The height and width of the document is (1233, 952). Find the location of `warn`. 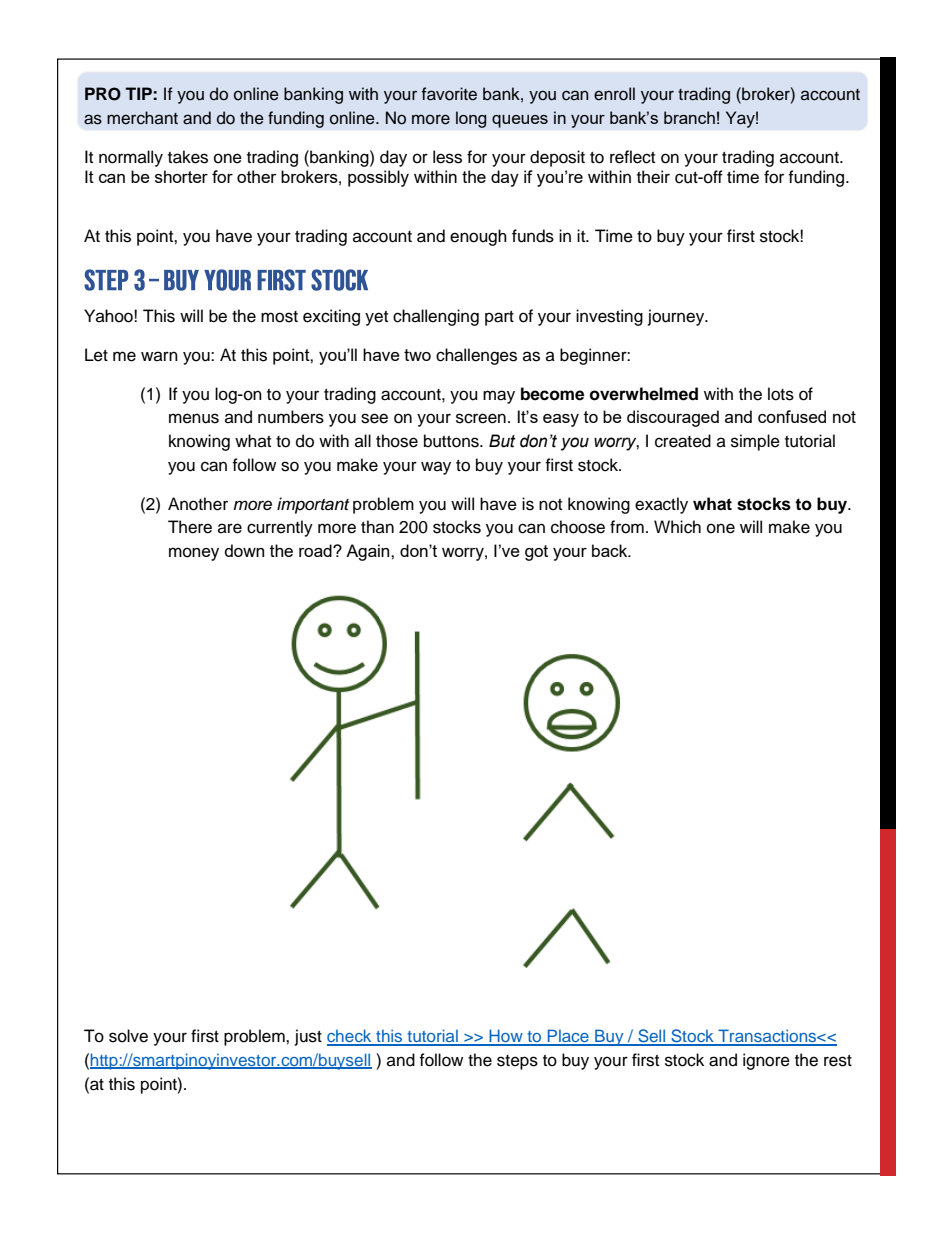

warn is located at coordinates (159, 356).
